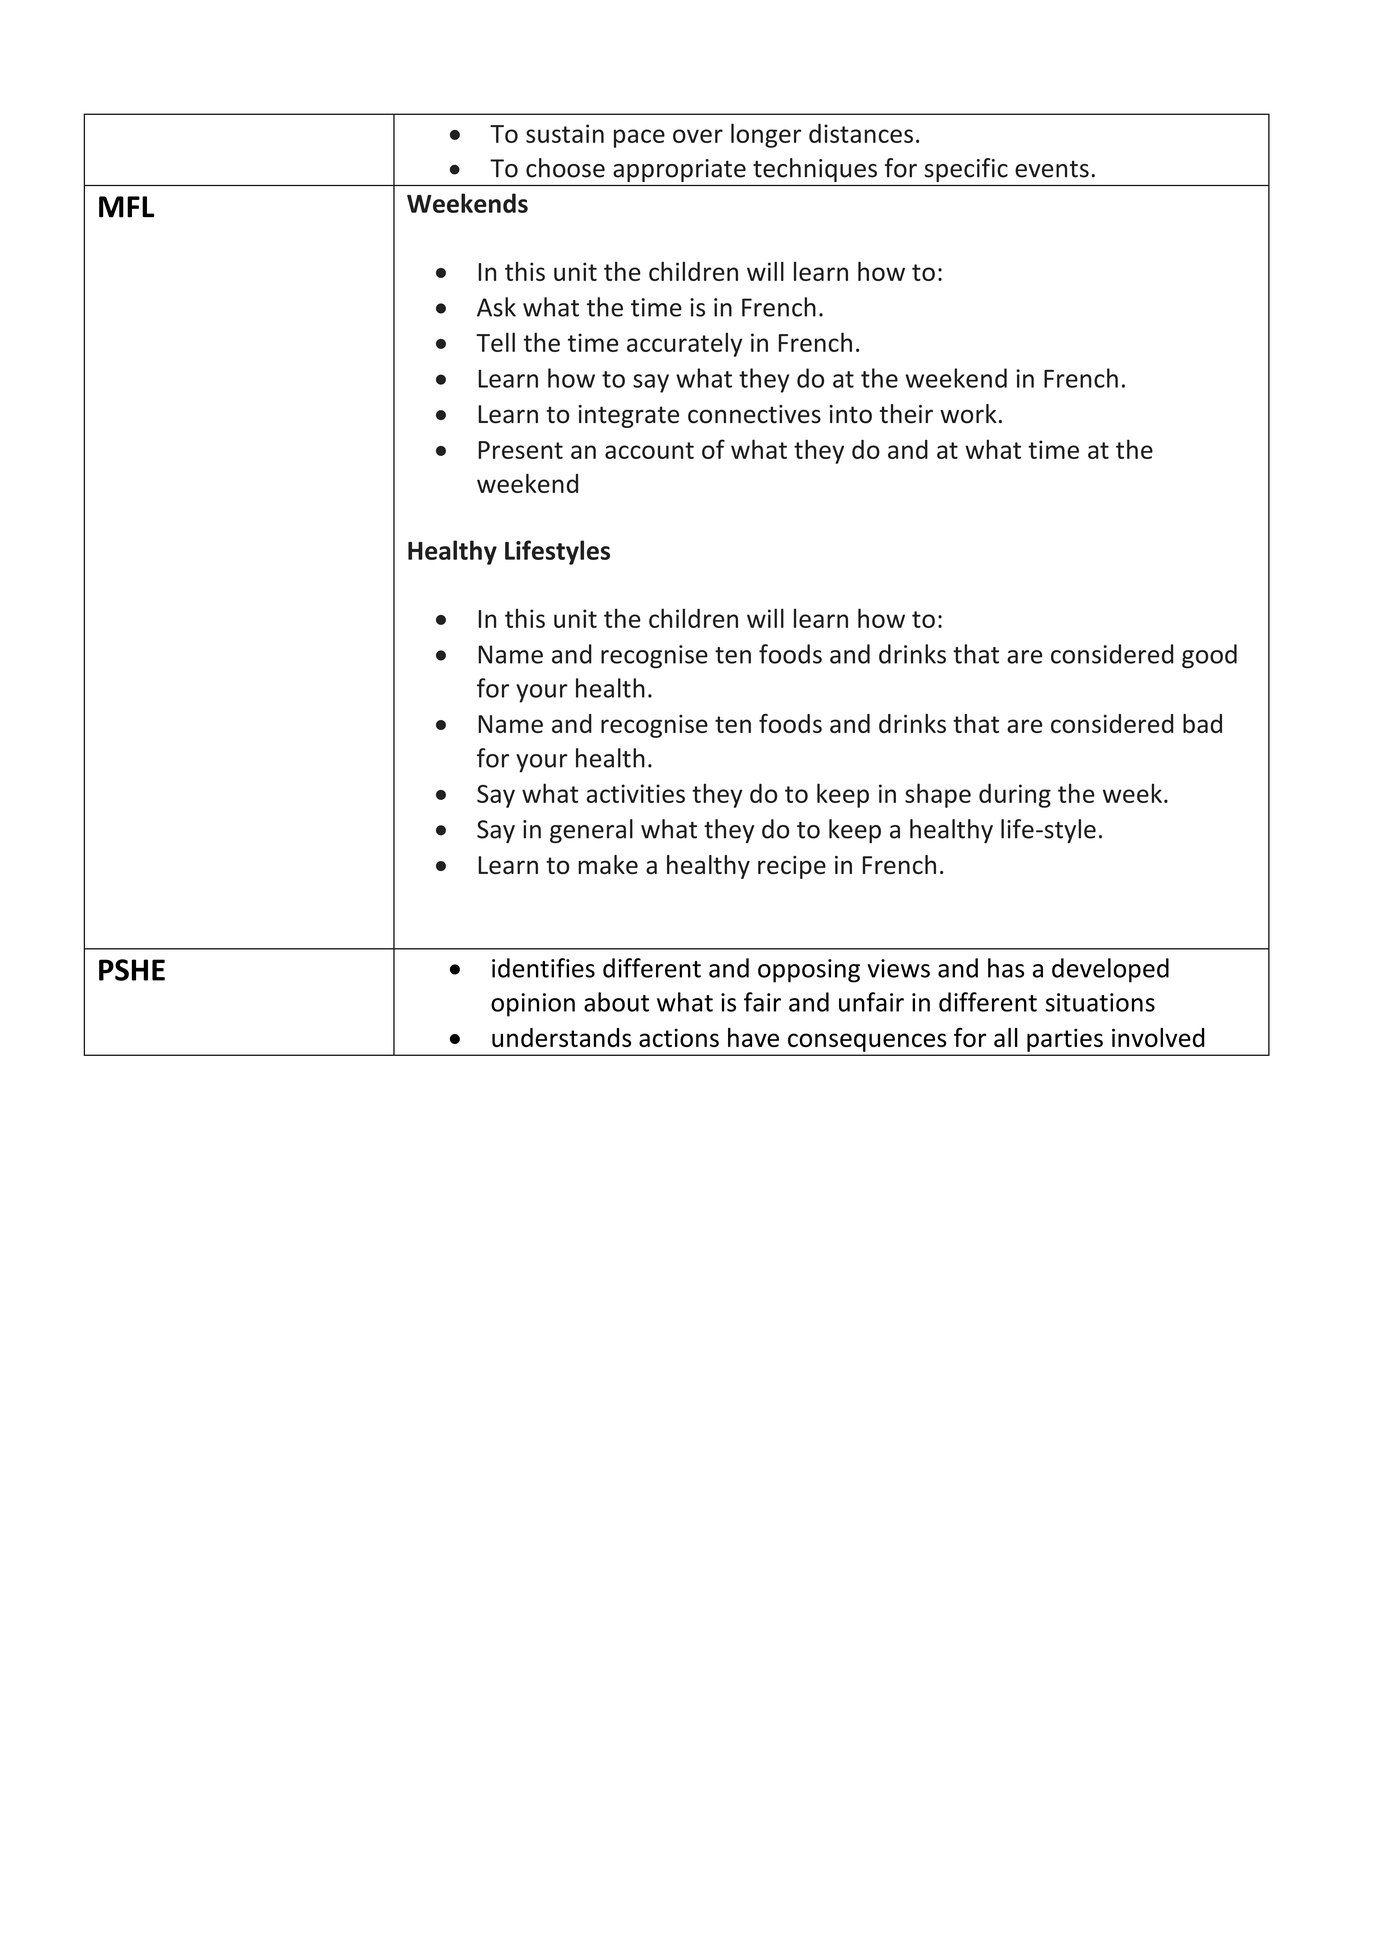 The image size is (1386, 1960). What do you see at coordinates (591, 831) in the screenshot?
I see `general` at bounding box center [591, 831].
